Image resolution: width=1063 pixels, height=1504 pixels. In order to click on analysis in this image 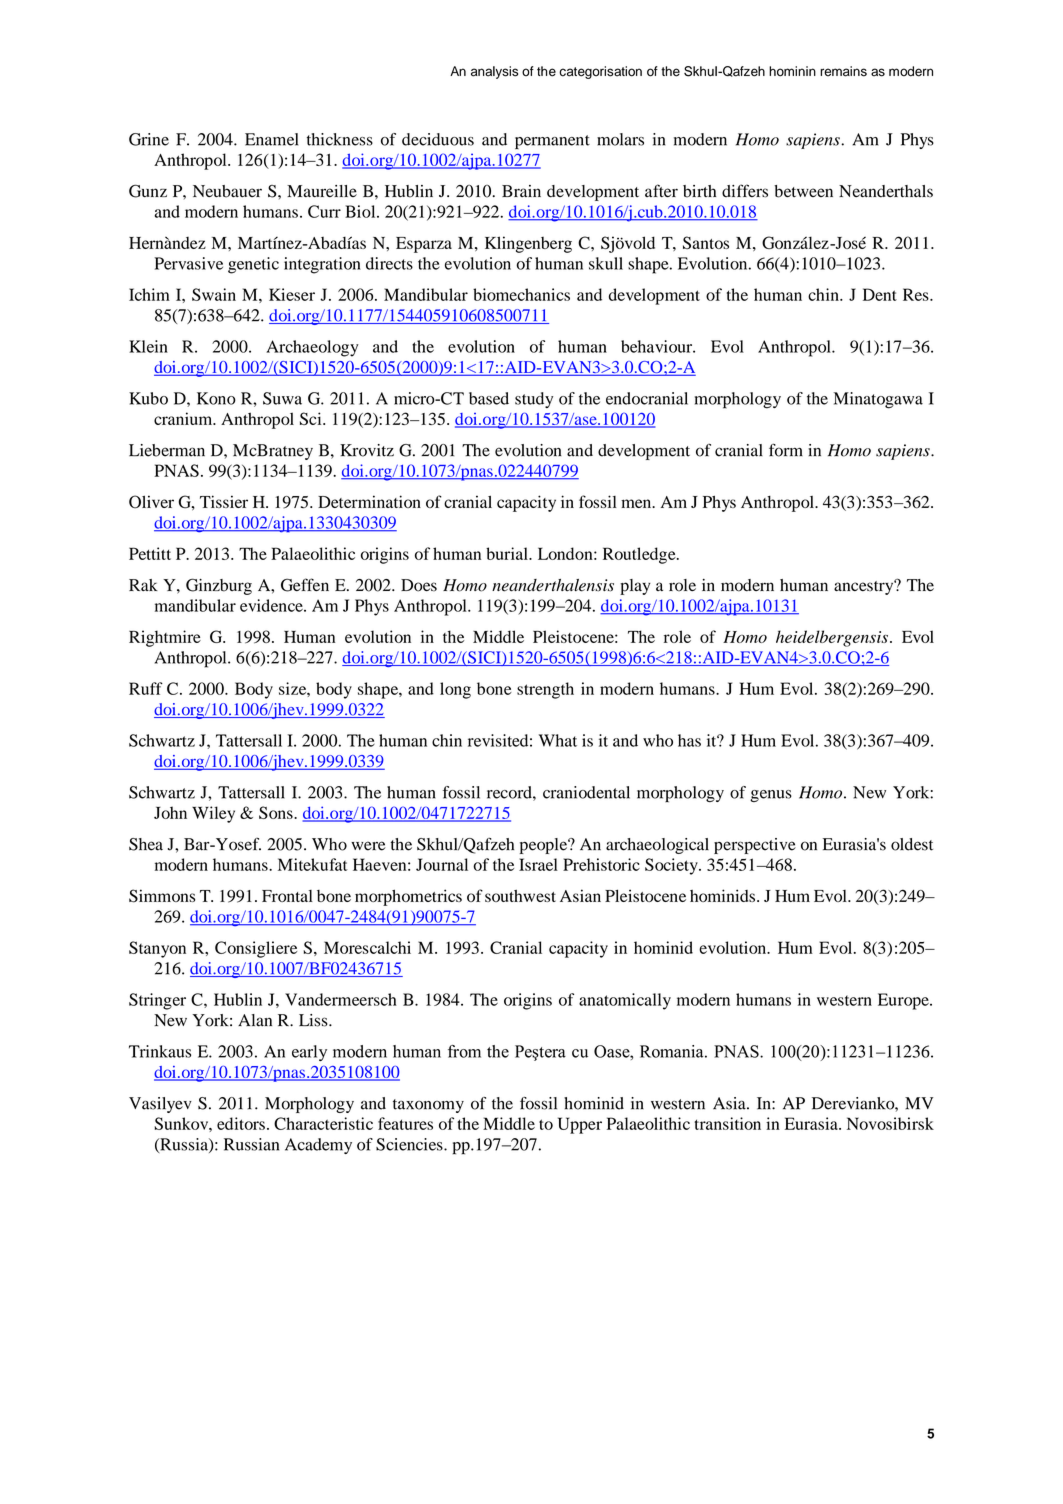, I will do `click(494, 72)`.
